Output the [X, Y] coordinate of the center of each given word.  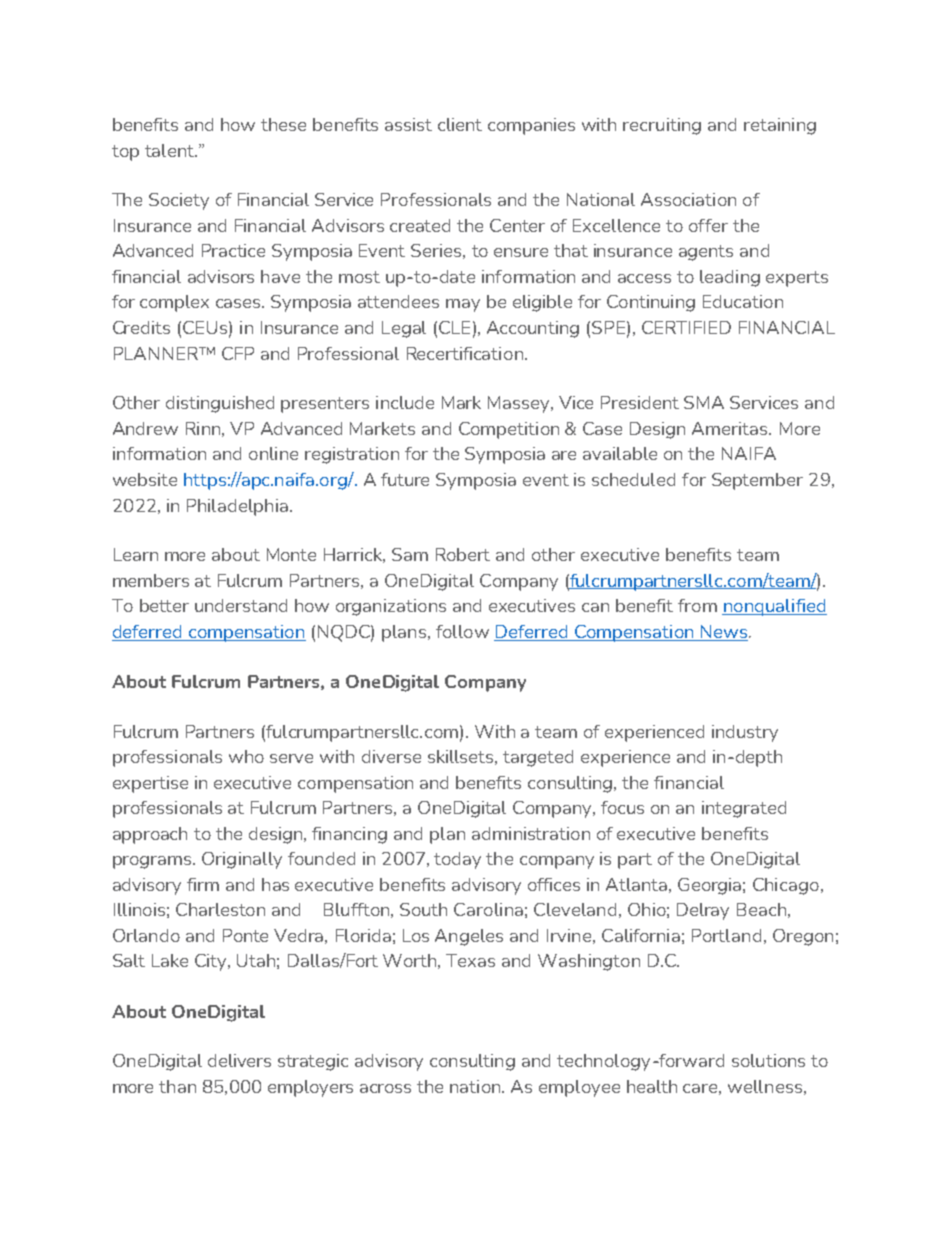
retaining [780, 126]
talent [170, 150]
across [385, 1088]
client [460, 124]
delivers [239, 1060]
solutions [768, 1060]
